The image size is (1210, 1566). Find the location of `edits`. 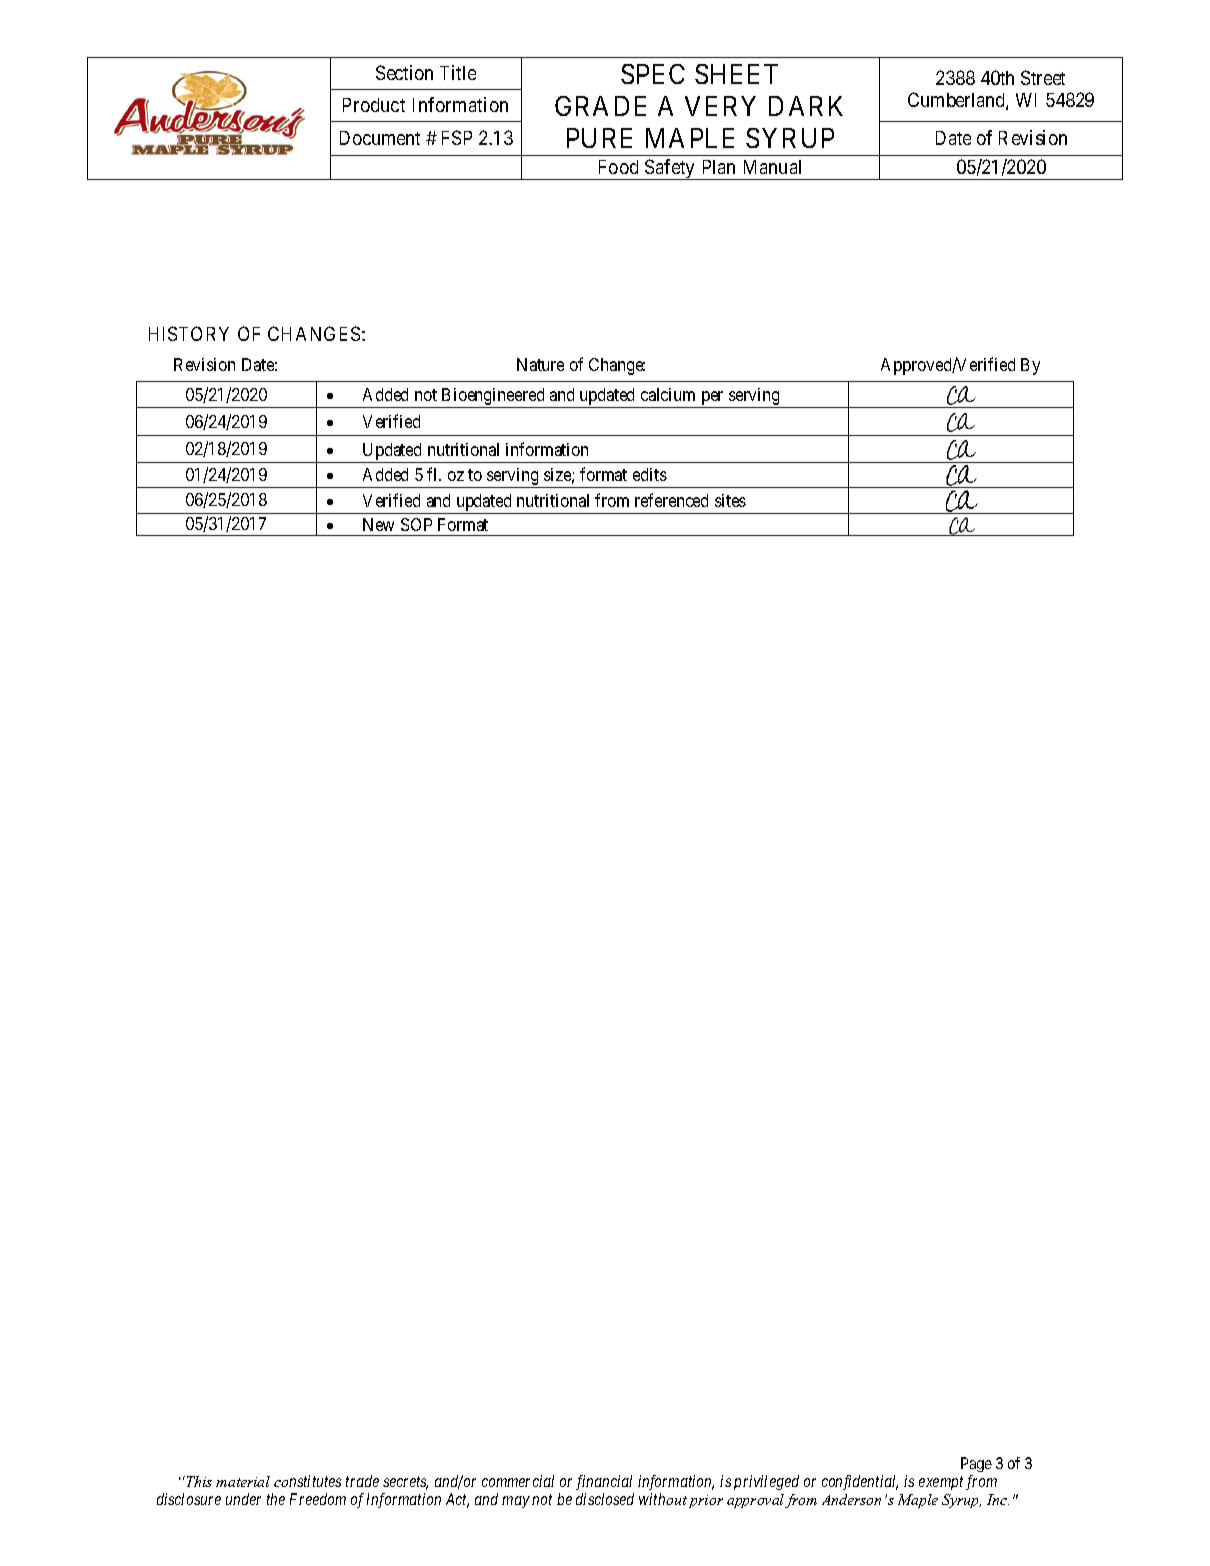

edits is located at coordinates (650, 474).
